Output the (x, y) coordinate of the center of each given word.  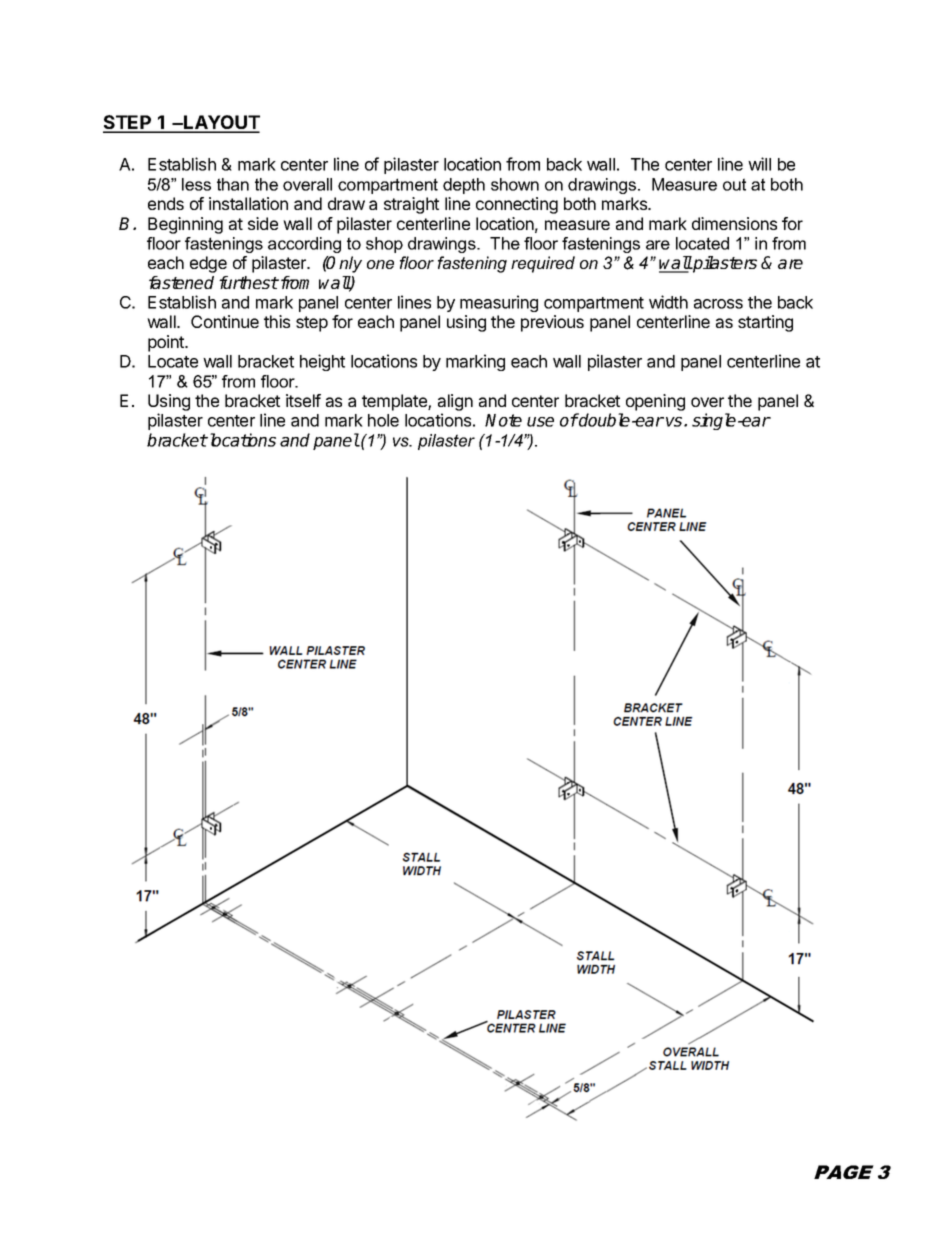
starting (765, 323)
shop (384, 245)
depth (464, 186)
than (233, 184)
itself (303, 400)
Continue (225, 321)
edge (208, 264)
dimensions (734, 223)
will (759, 164)
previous (552, 323)
